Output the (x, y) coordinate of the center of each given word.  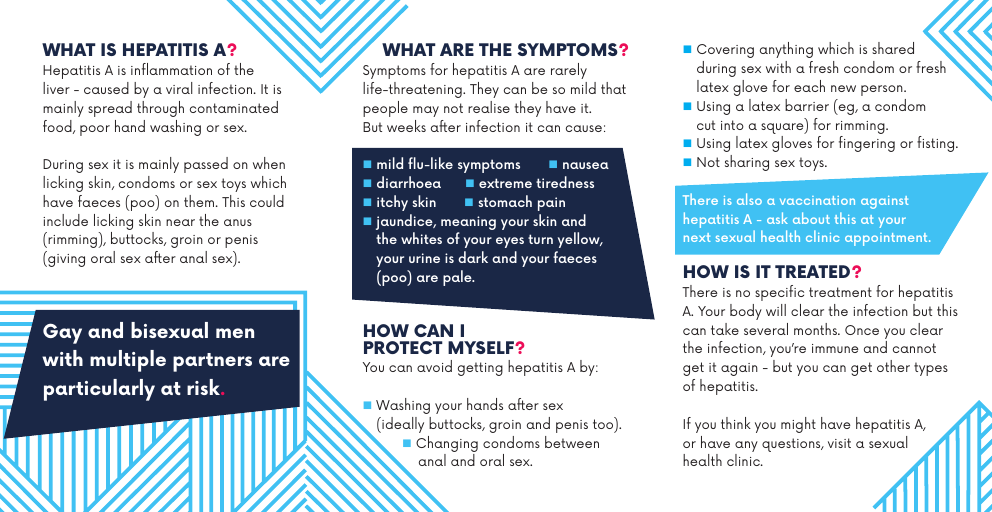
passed (206, 165)
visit (839, 443)
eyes (510, 242)
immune (835, 348)
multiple (128, 361)
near (180, 222)
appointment (887, 239)
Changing (447, 445)
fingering (867, 144)
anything (786, 50)
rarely (569, 71)
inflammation (171, 69)
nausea (586, 165)
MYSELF (482, 347)
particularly (99, 390)
